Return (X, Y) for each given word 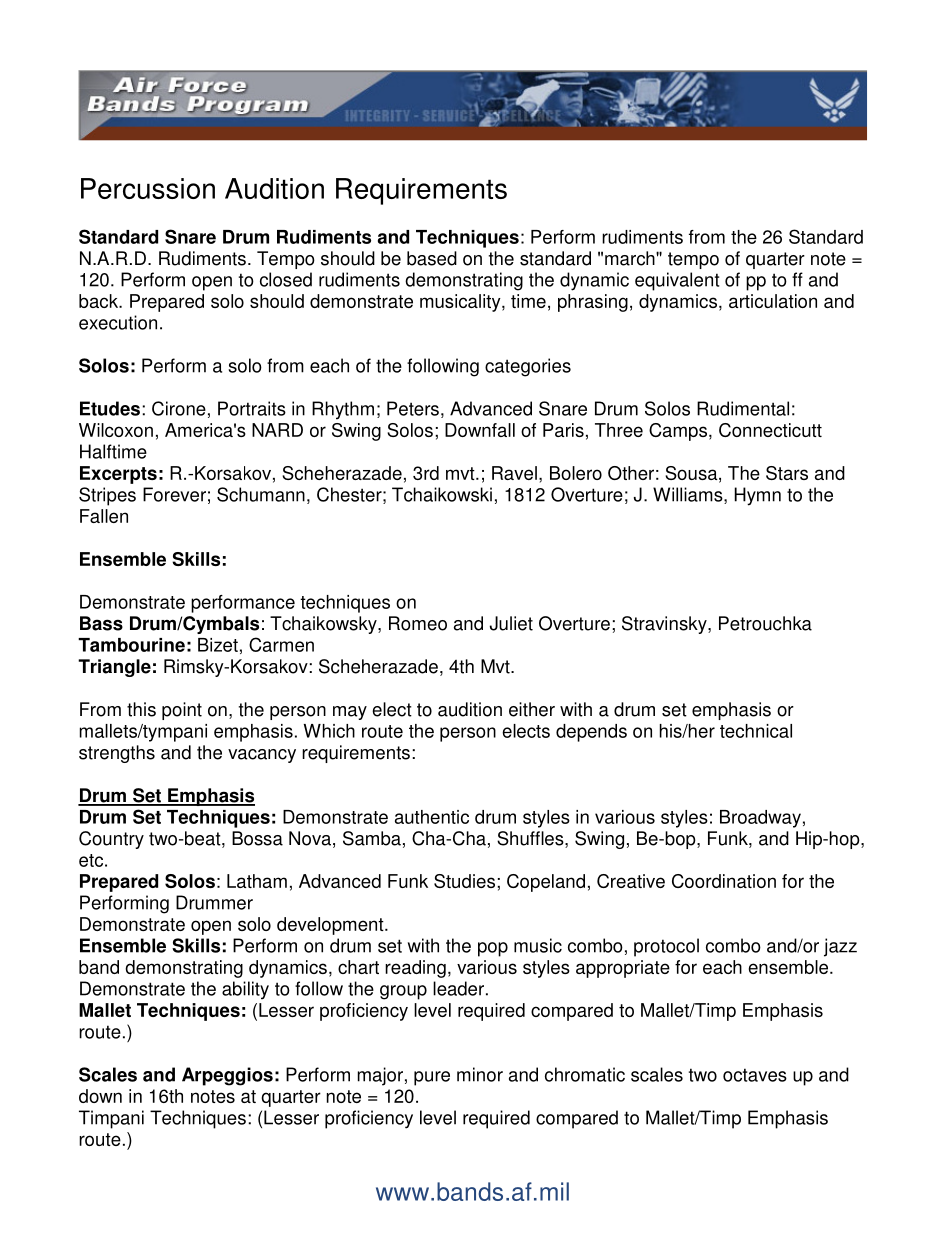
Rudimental (743, 408)
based (432, 258)
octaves (755, 1075)
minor (480, 1074)
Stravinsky (665, 625)
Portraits (252, 408)
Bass (101, 623)
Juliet (511, 623)
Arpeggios (227, 1076)
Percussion (148, 188)
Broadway (760, 819)
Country (111, 840)
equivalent (677, 281)
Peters (413, 408)
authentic (432, 817)
